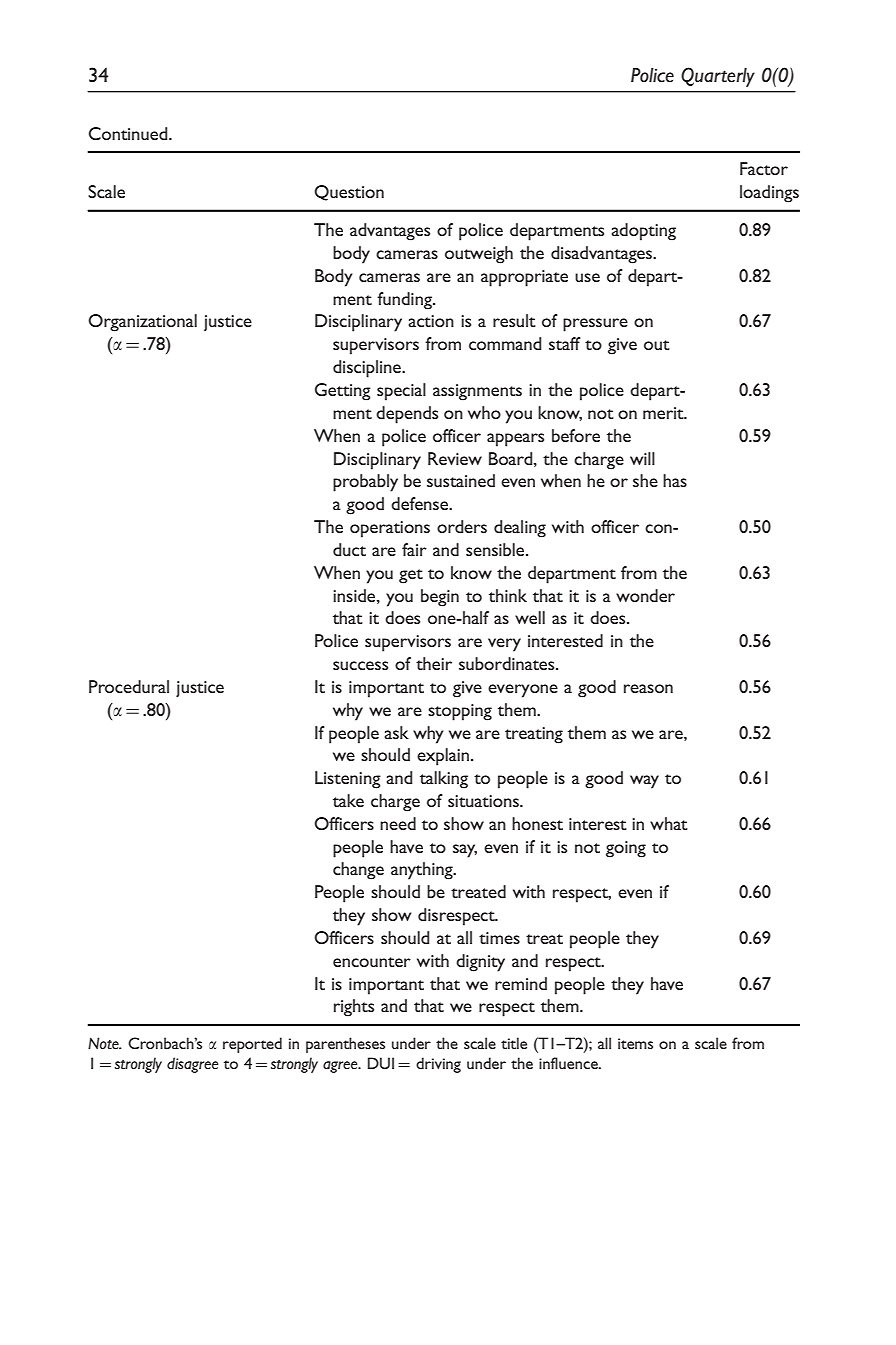 The image size is (896, 1345). What do you see at coordinates (675, 480) in the image?
I see `has` at bounding box center [675, 480].
